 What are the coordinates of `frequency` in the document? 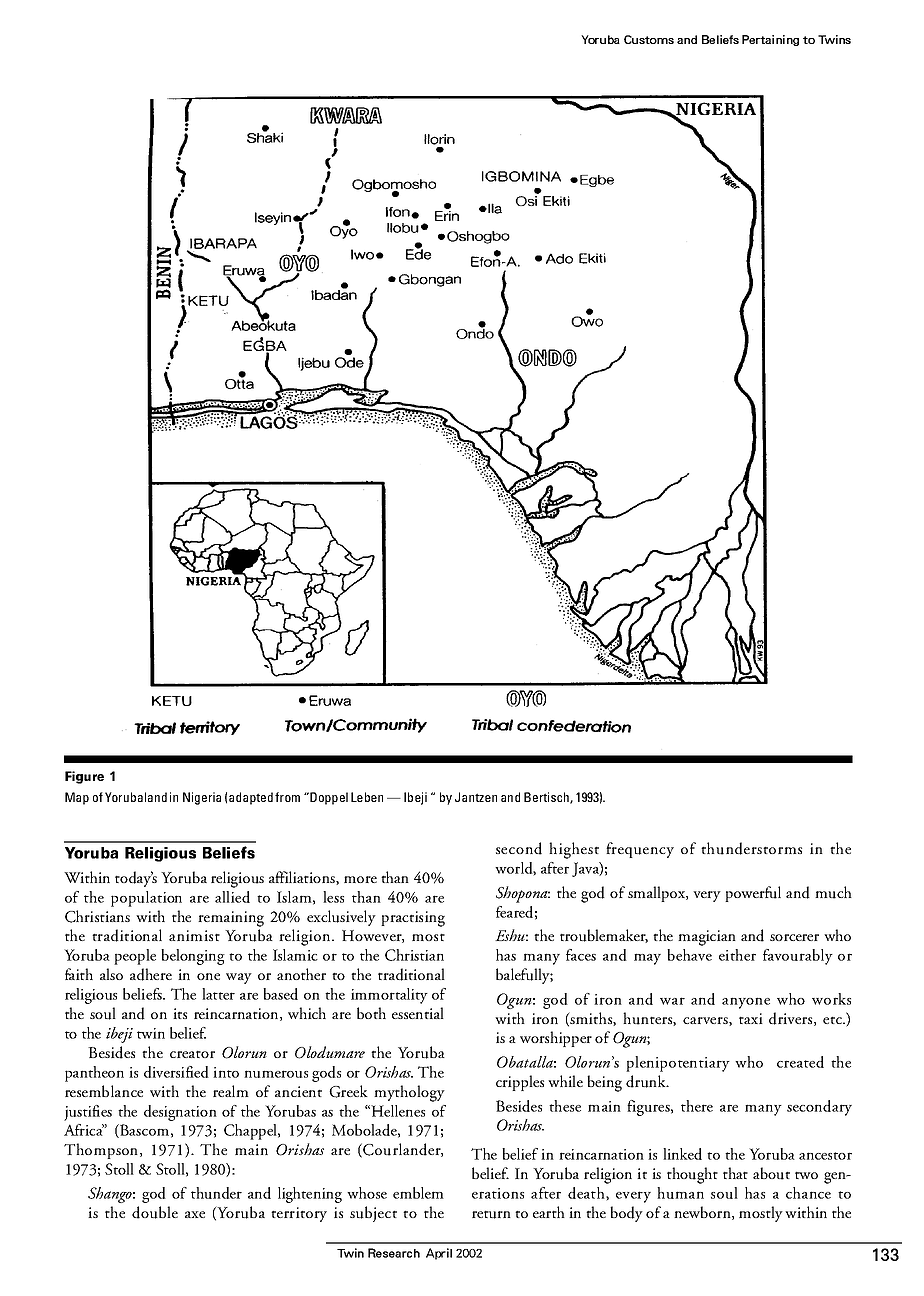 It's located at (640, 850).
